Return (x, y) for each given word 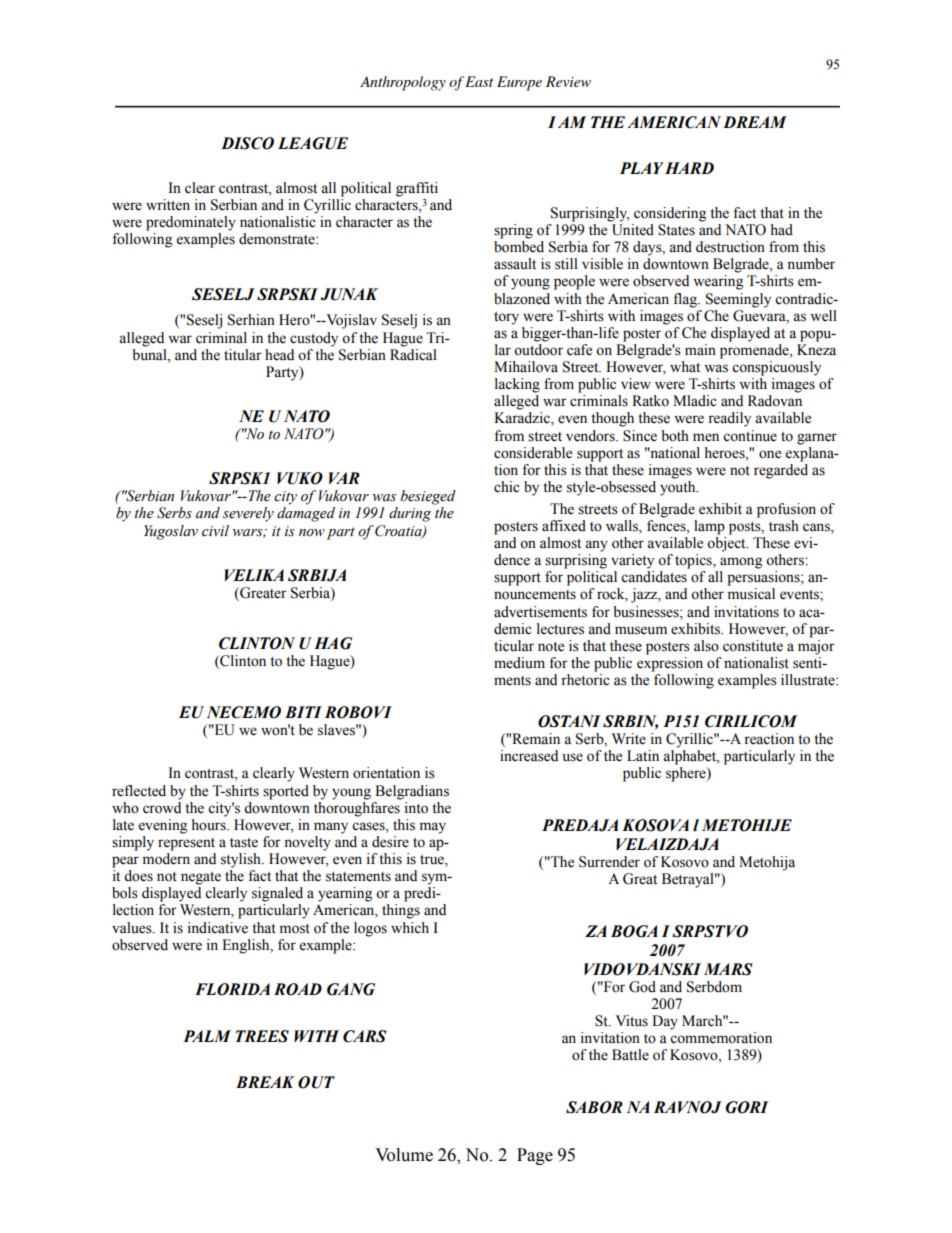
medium (519, 663)
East (479, 81)
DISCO (247, 143)
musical (751, 594)
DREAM (755, 122)
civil (215, 531)
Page (535, 1156)
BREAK (265, 1082)
